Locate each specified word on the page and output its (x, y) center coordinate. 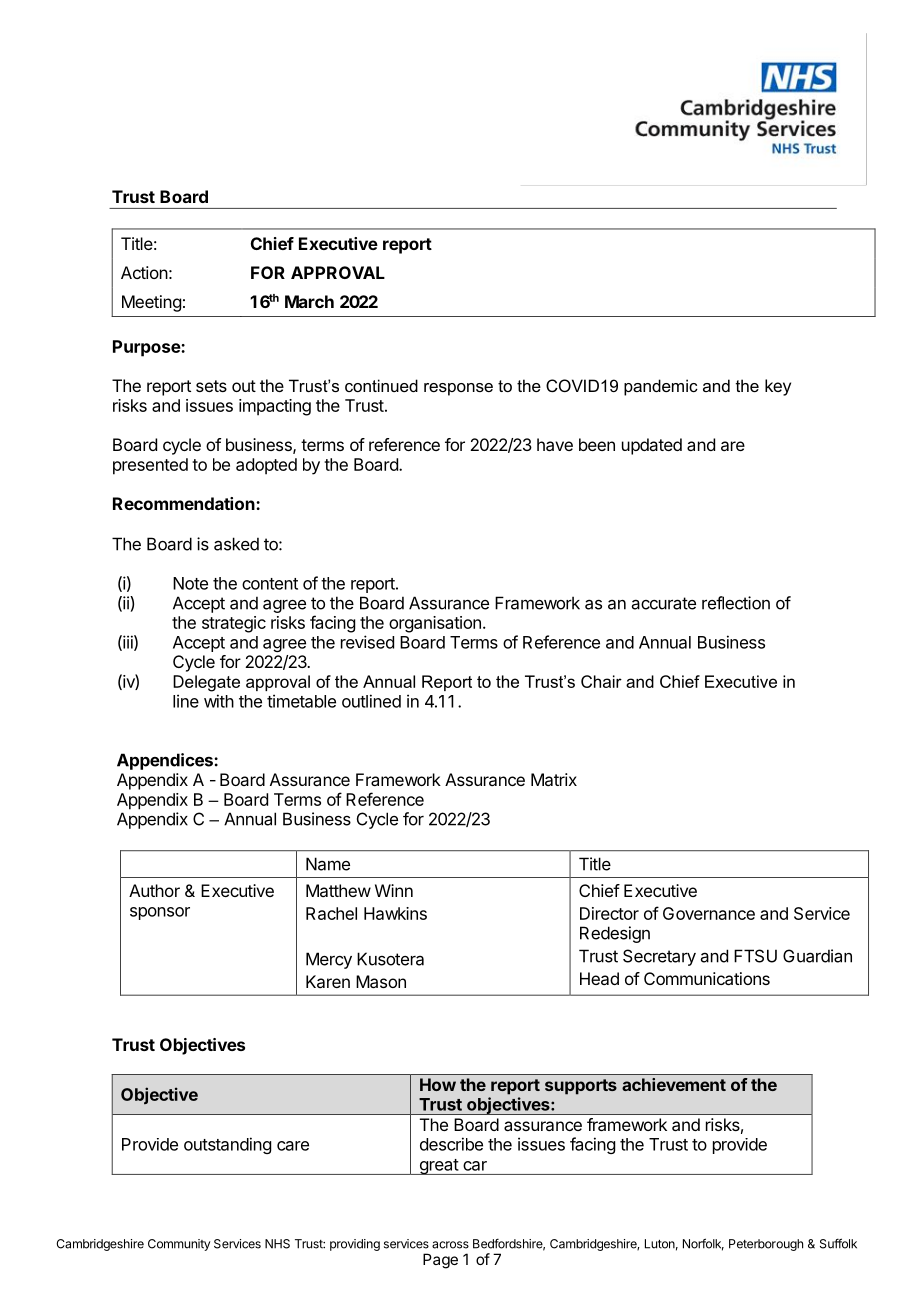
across (450, 1245)
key (778, 387)
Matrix (554, 779)
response (458, 389)
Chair (601, 681)
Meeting (151, 303)
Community (179, 1245)
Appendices (166, 761)
